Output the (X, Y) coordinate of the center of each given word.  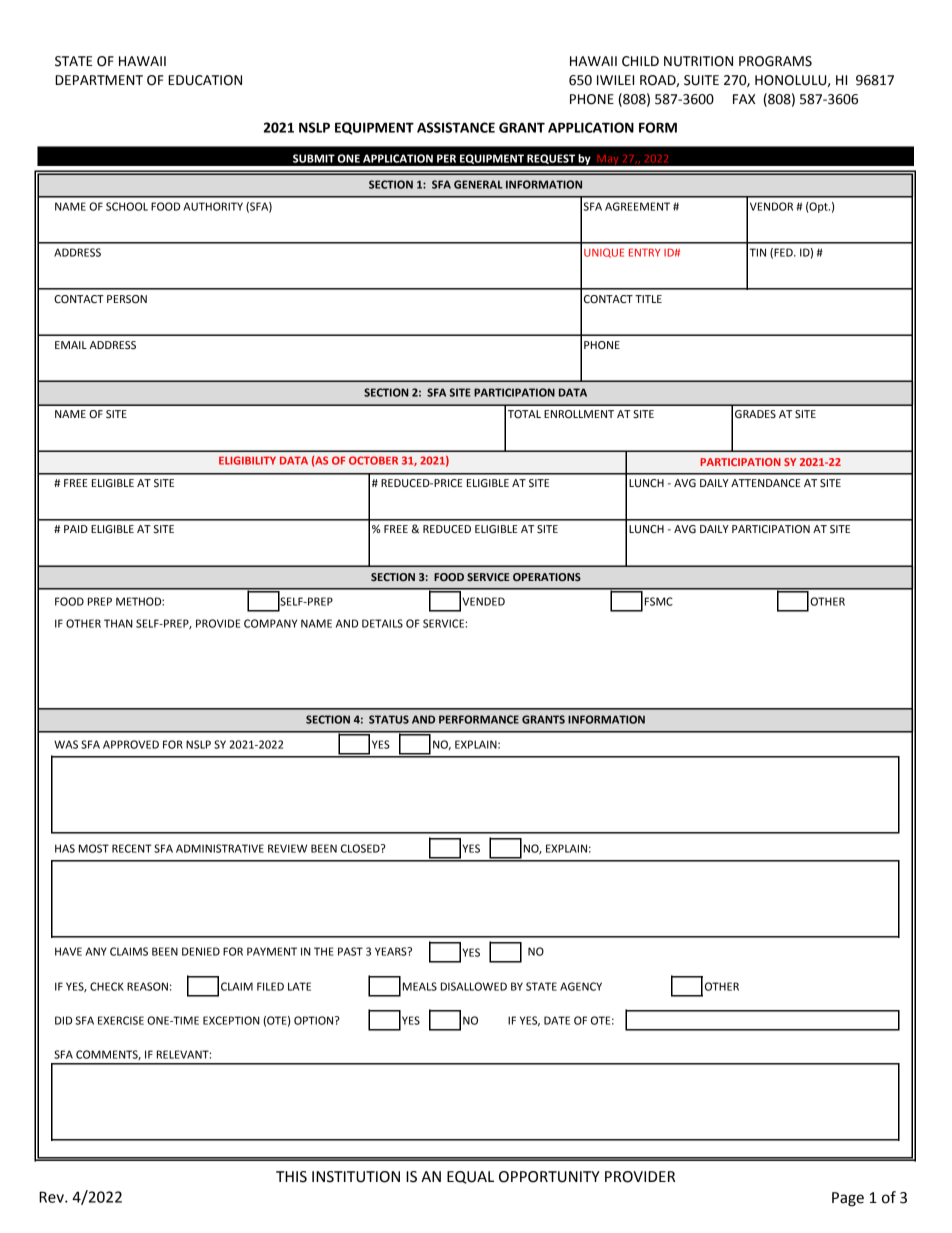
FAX (744, 99)
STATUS (389, 719)
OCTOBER (373, 460)
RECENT (132, 848)
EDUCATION (205, 80)
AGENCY (581, 986)
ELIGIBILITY (247, 460)
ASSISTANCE (456, 127)
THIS (291, 1177)
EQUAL (470, 1177)
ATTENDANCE (766, 483)
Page (848, 1199)
